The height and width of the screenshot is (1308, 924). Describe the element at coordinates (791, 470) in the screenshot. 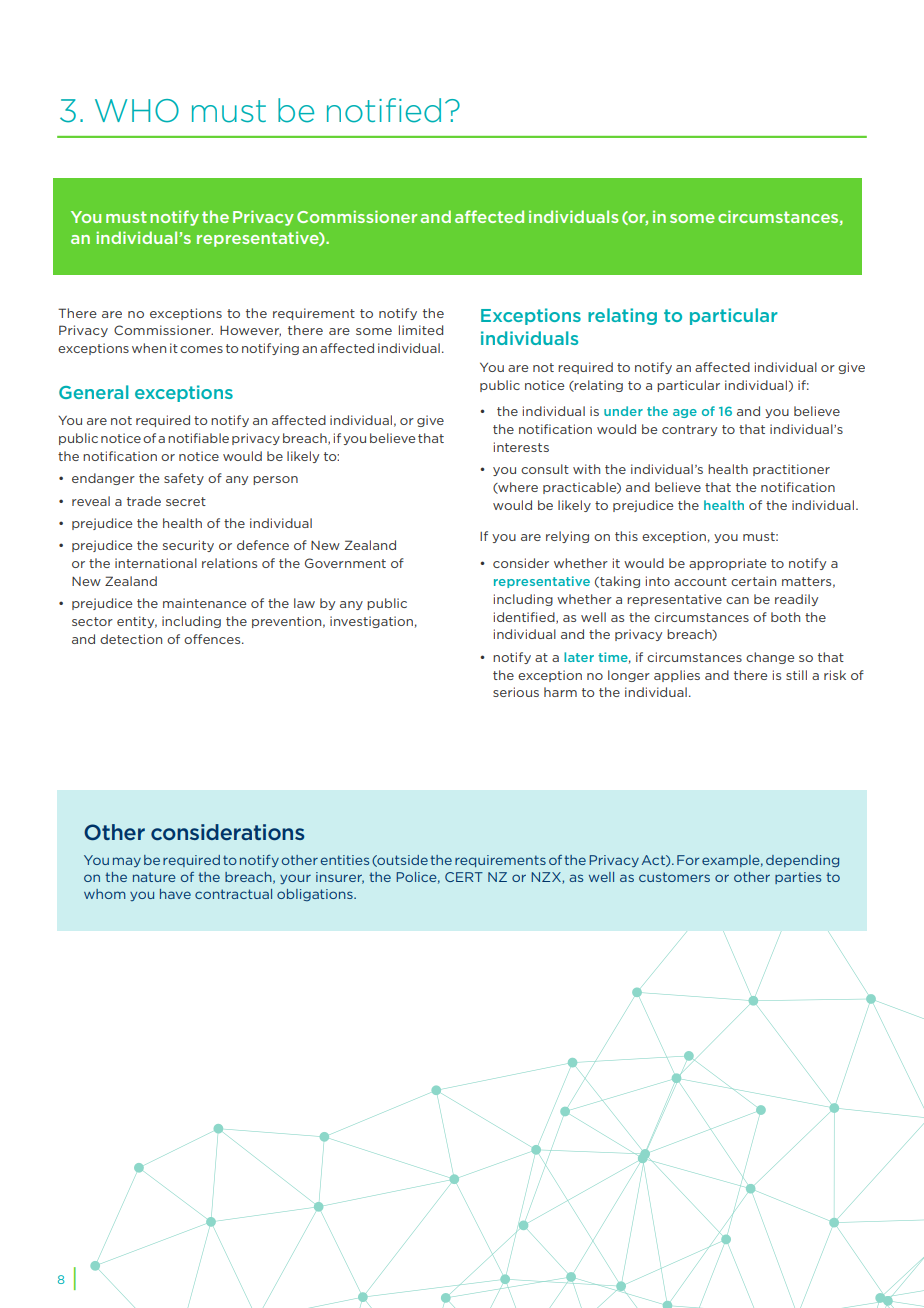

I see `practitioner` at that location.
